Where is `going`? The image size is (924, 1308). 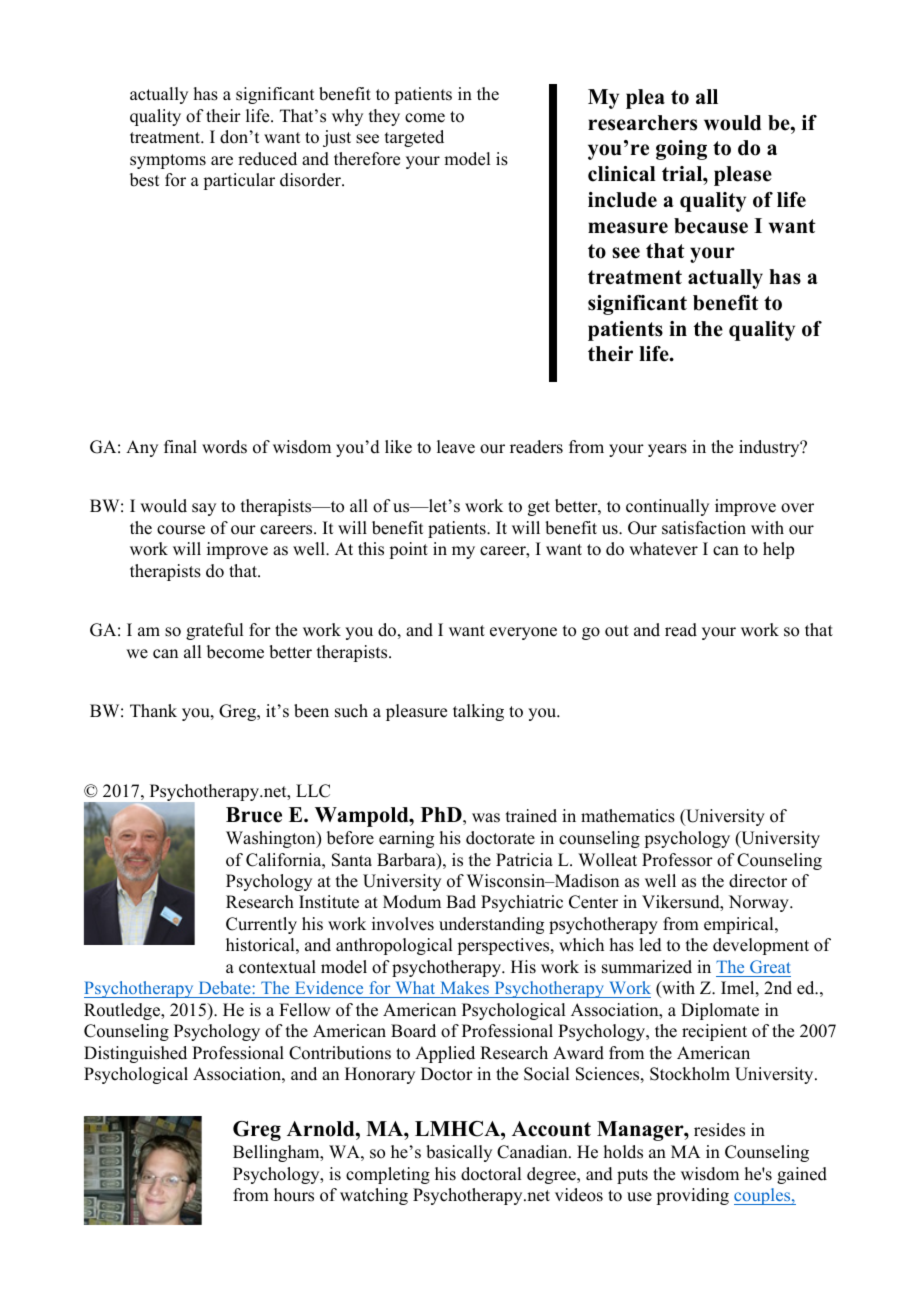 going is located at coordinates (681, 150).
